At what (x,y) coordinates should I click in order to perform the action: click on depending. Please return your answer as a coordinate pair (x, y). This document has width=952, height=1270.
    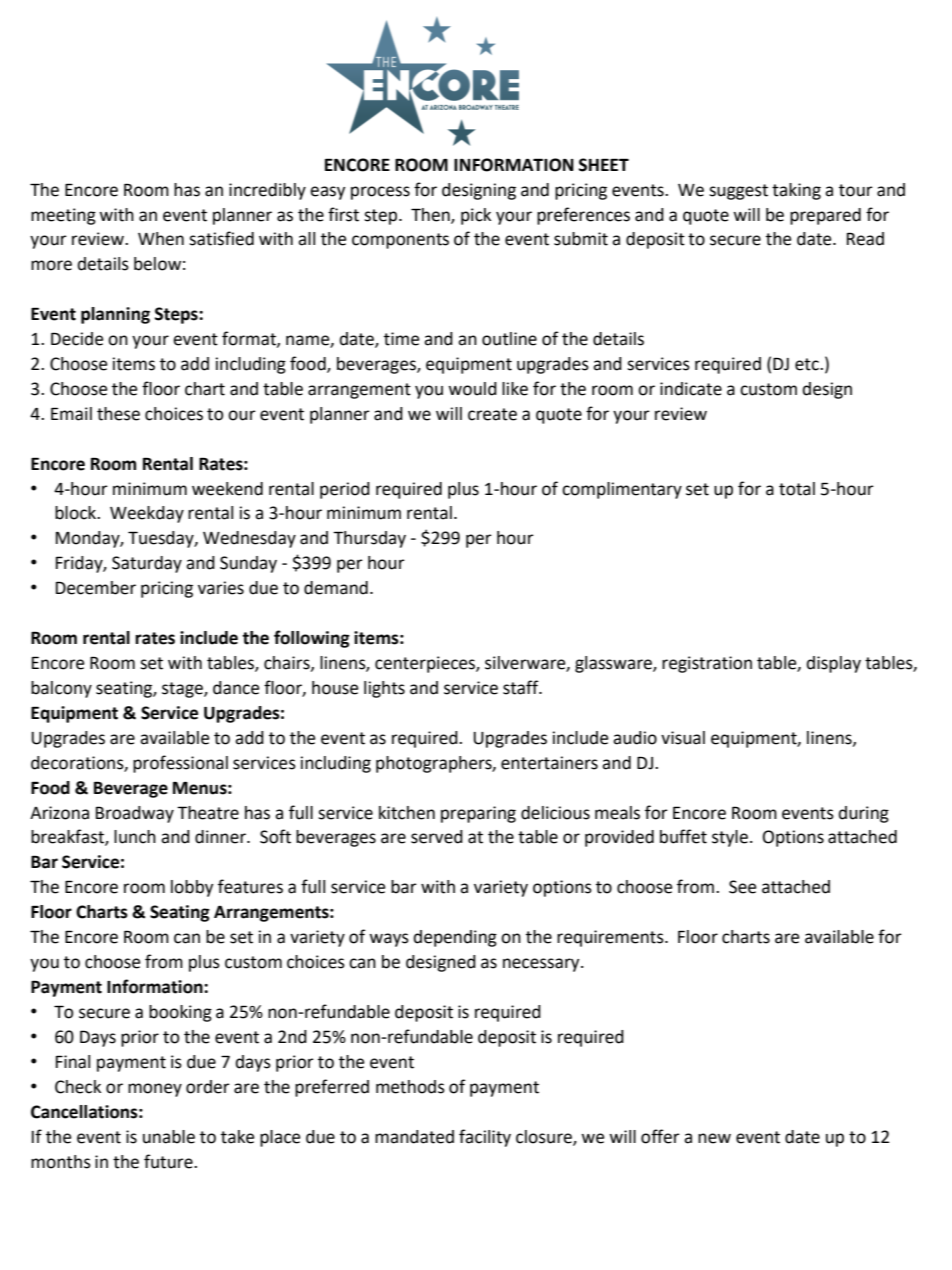
    Looking at the image, I should click on (455, 938).
